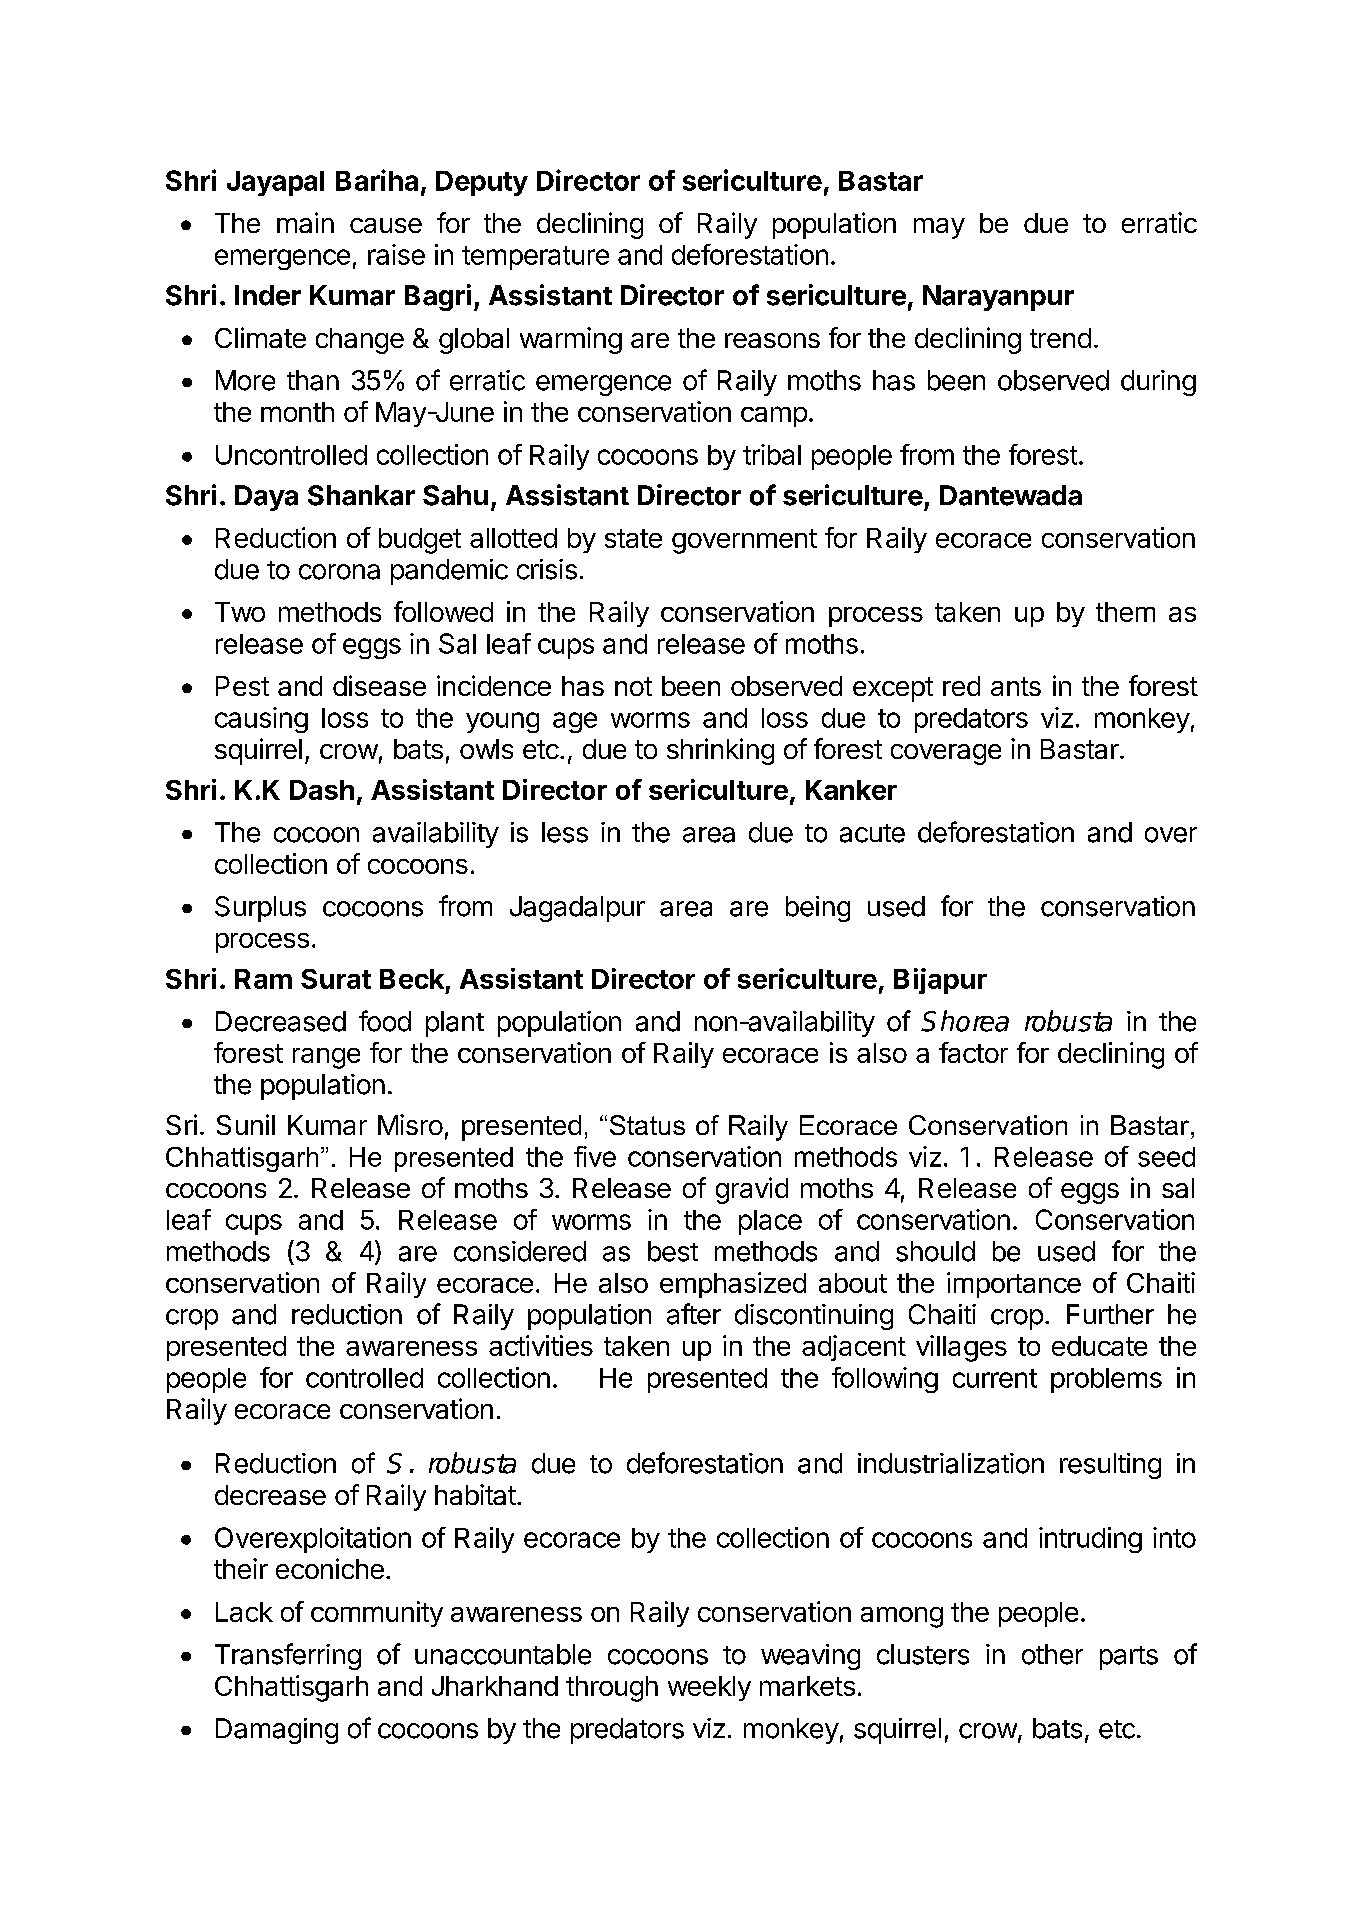  Describe the element at coordinates (709, 1688) in the screenshot. I see `weekly` at that location.
